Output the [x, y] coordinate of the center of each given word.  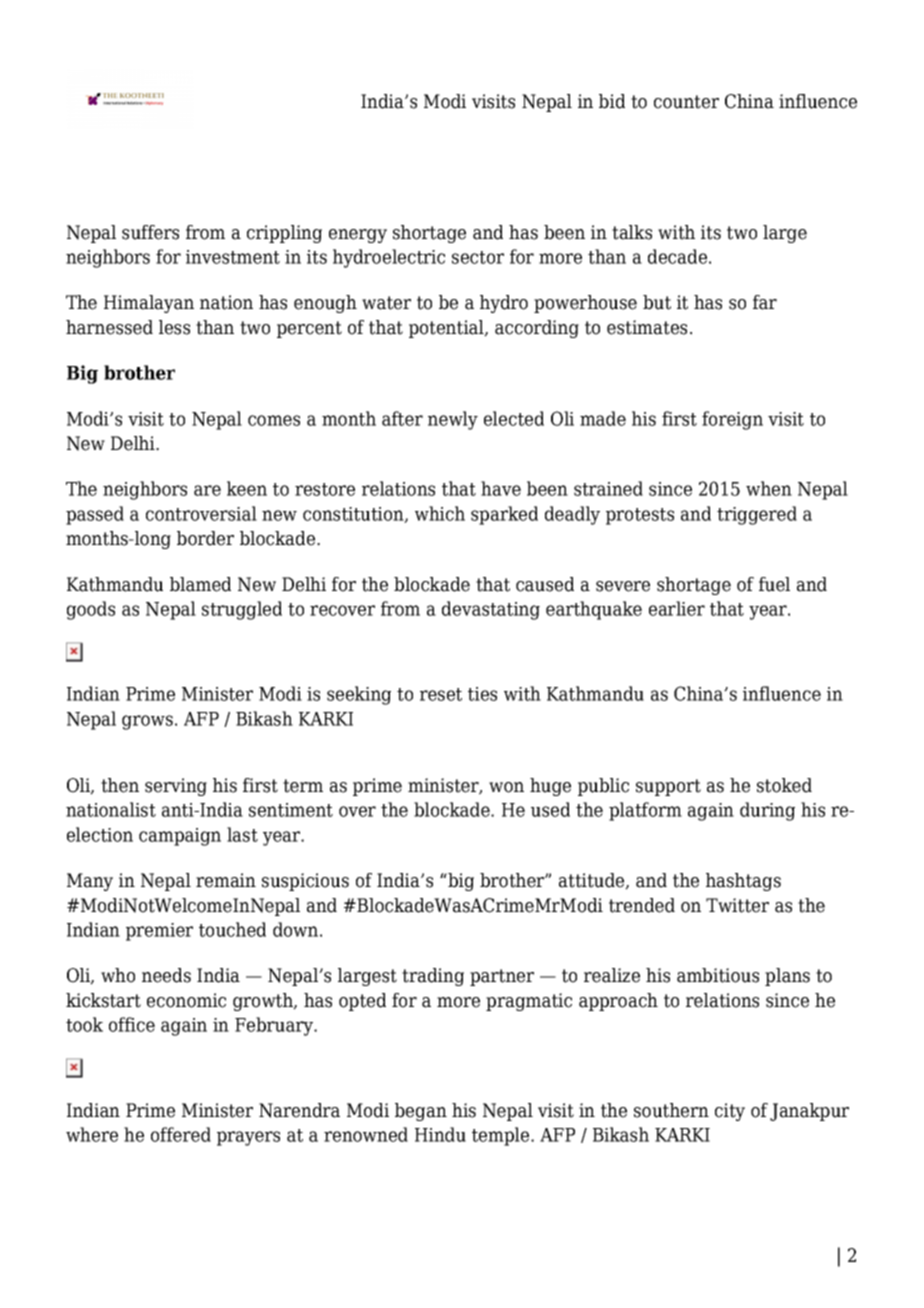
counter [686, 102]
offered [181, 1134]
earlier [677, 608]
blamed [200, 584]
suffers [150, 232]
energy [358, 236]
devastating [491, 610]
